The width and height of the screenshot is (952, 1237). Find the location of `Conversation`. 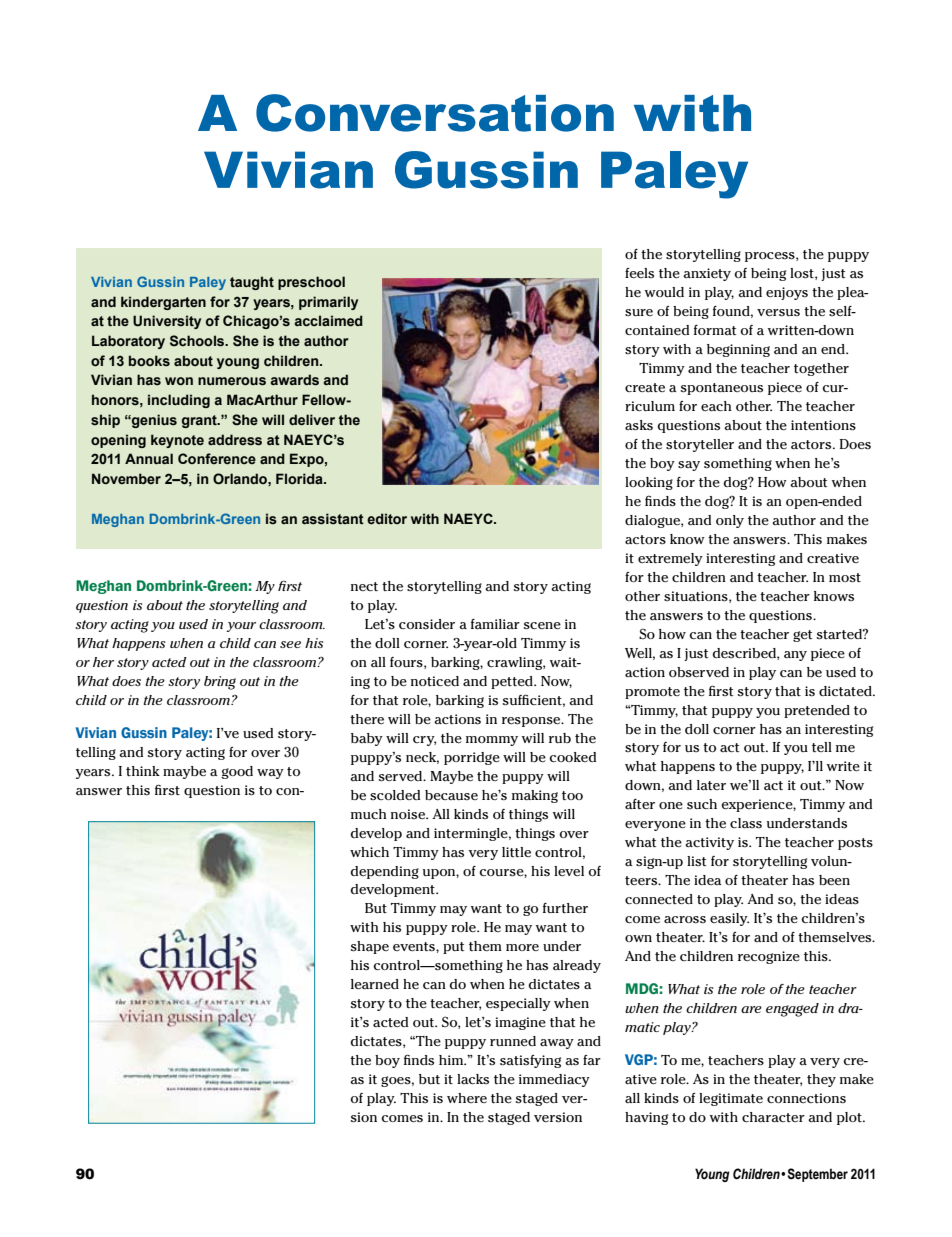

Conversation is located at coordinates (435, 113).
